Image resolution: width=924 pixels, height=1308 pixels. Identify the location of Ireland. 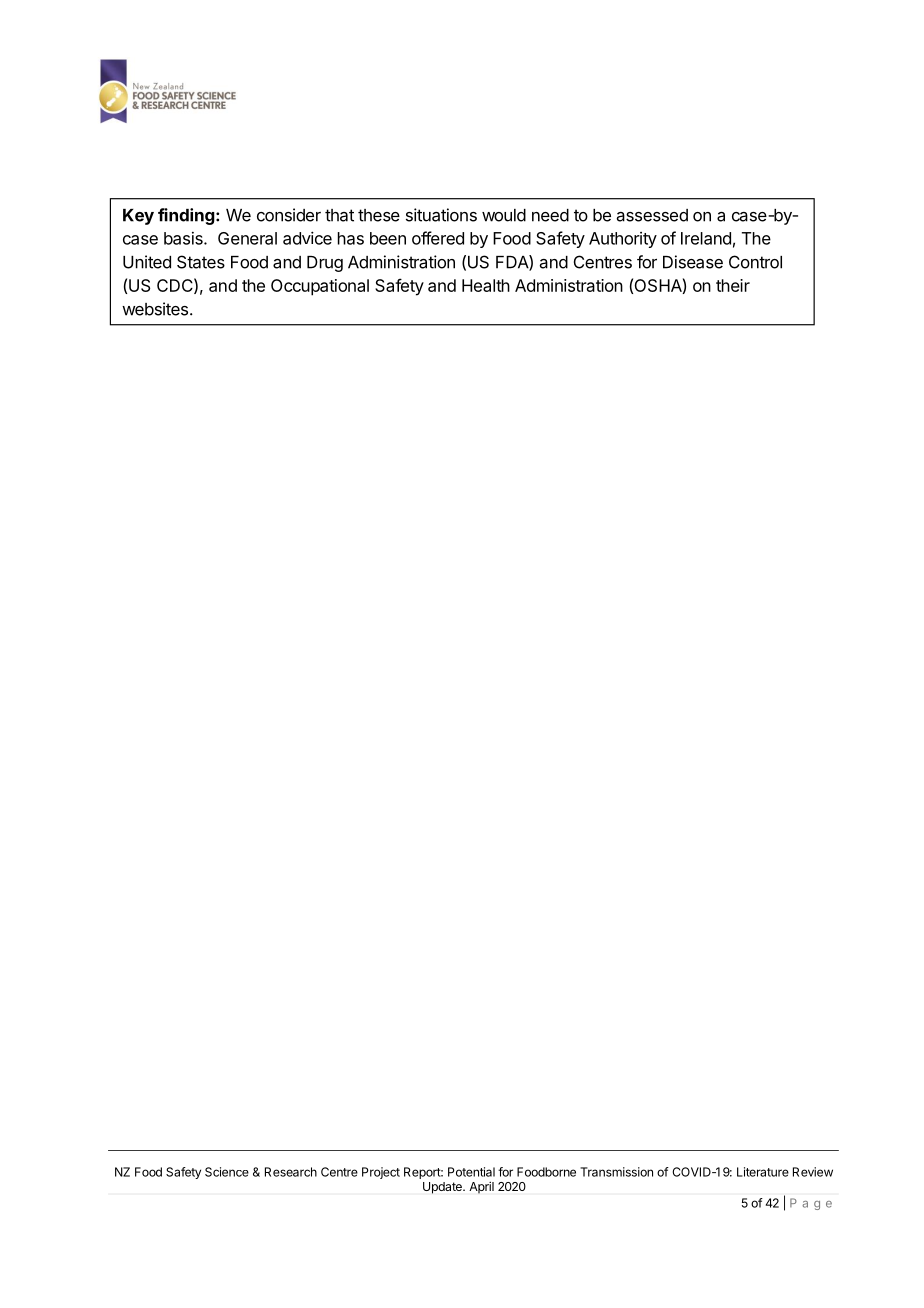
(706, 238).
